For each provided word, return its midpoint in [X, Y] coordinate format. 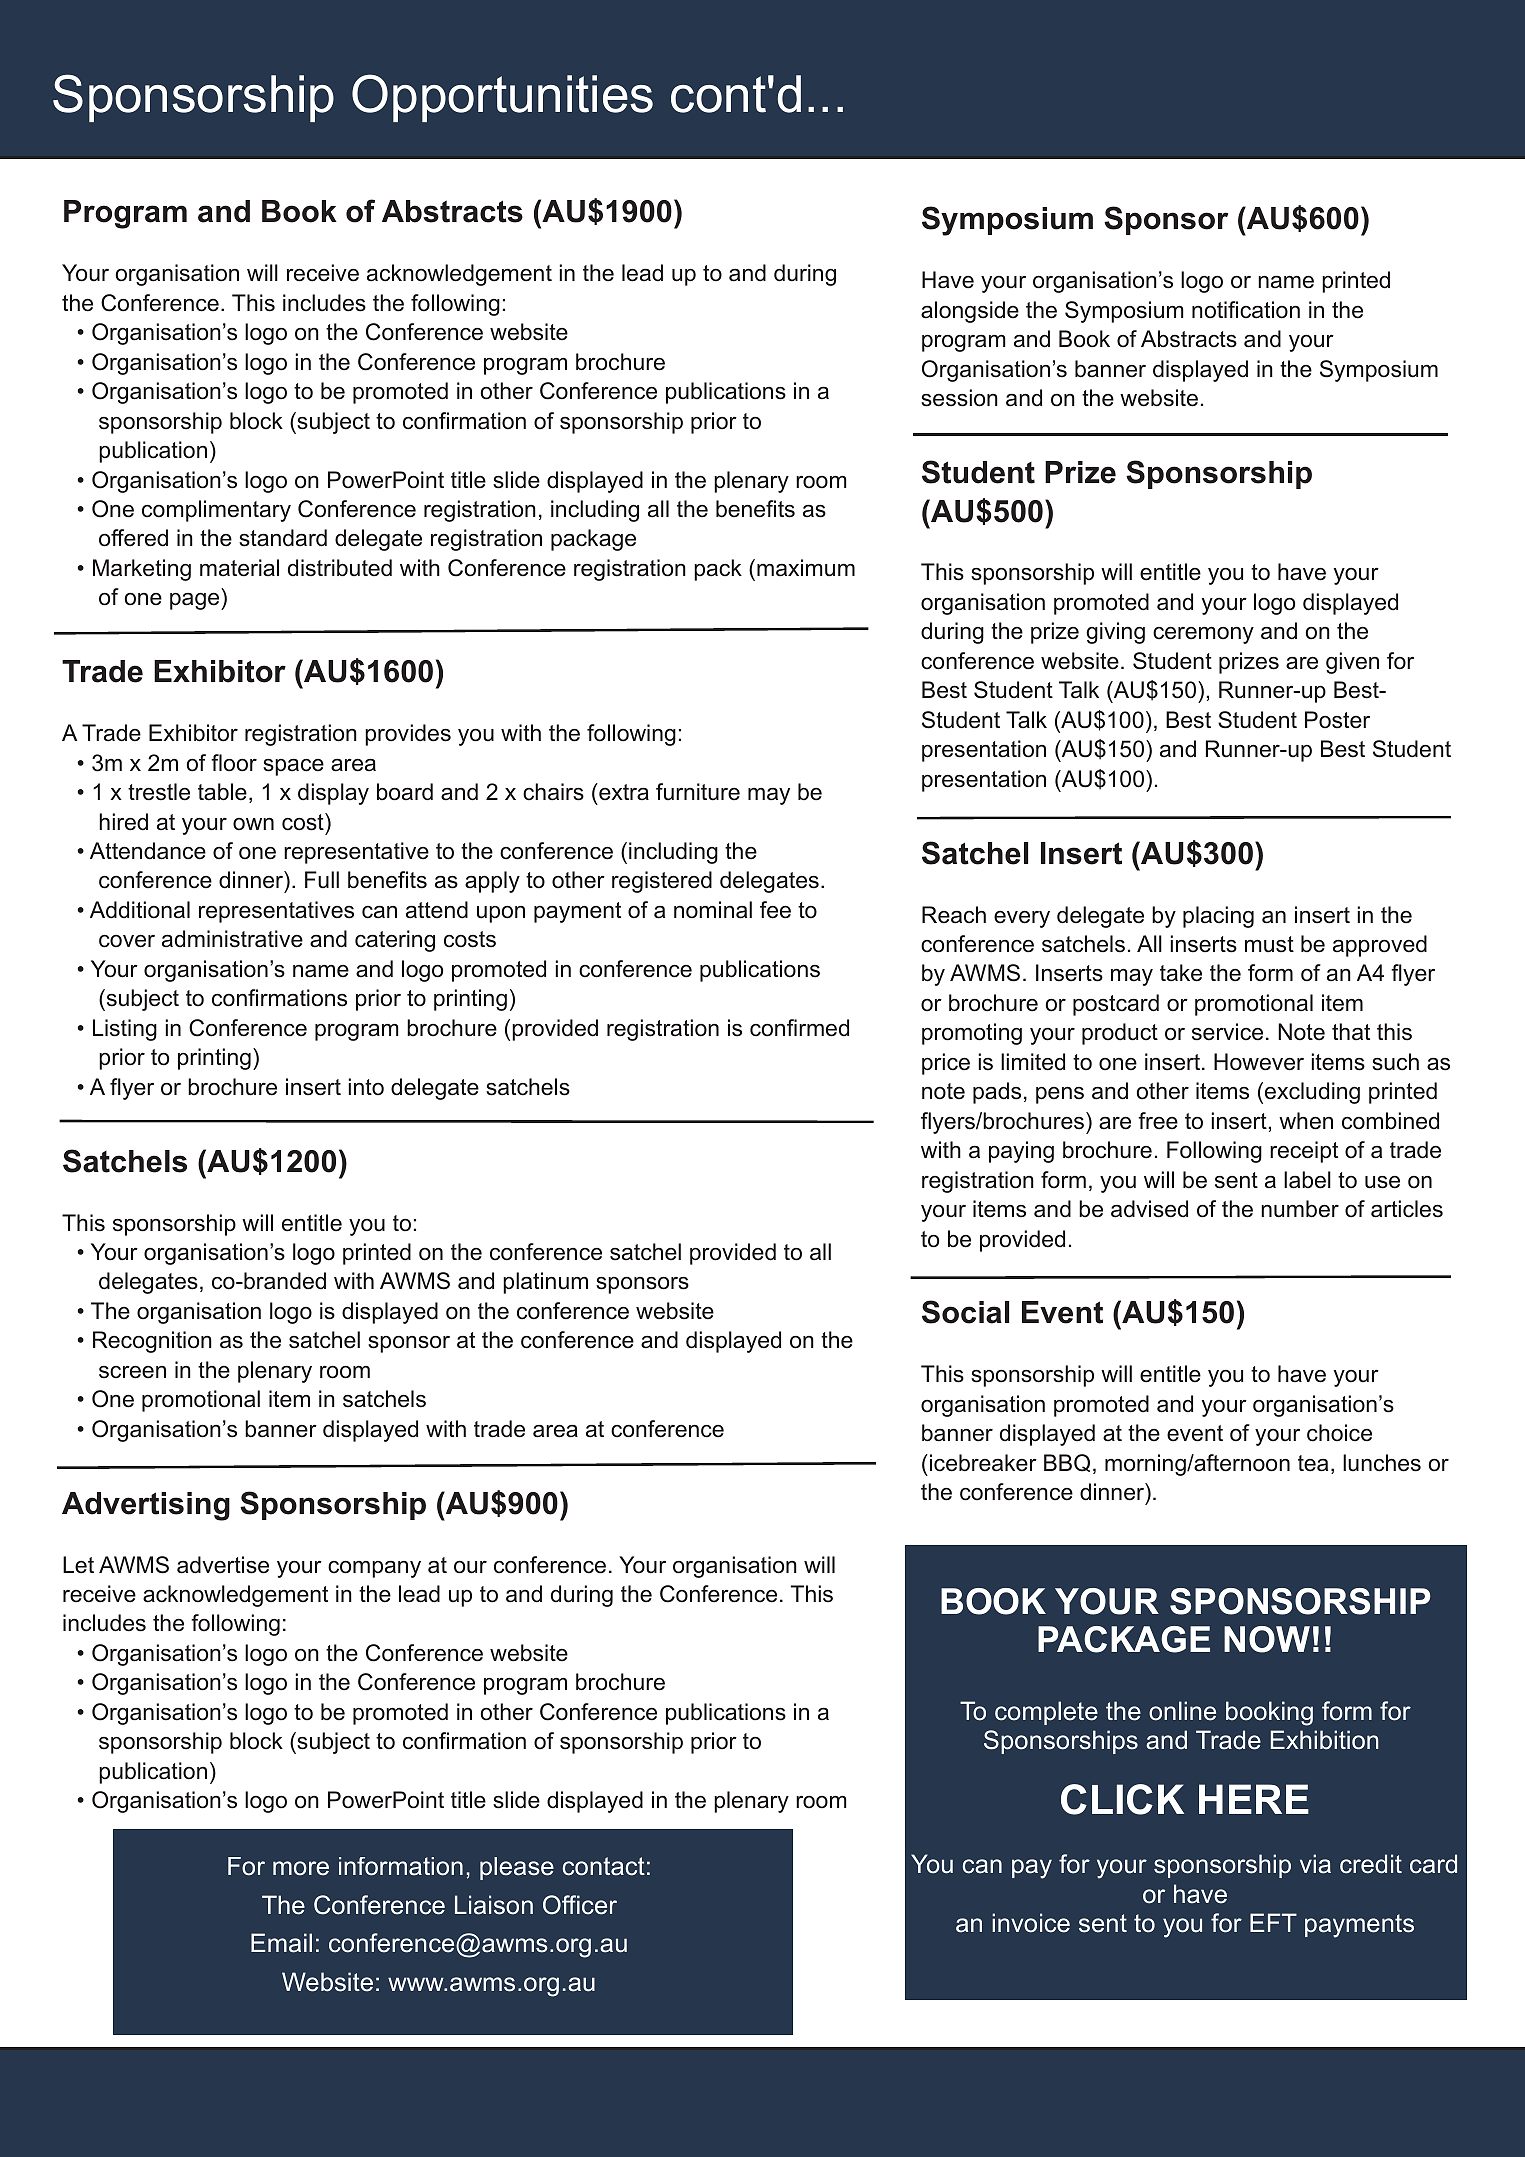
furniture [698, 792]
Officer [580, 1905]
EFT [1273, 1922]
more [301, 1868]
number [1300, 1209]
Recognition [152, 1342]
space [293, 767]
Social [965, 1312]
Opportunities [502, 98]
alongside [970, 312]
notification [1246, 310]
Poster [1337, 720]
